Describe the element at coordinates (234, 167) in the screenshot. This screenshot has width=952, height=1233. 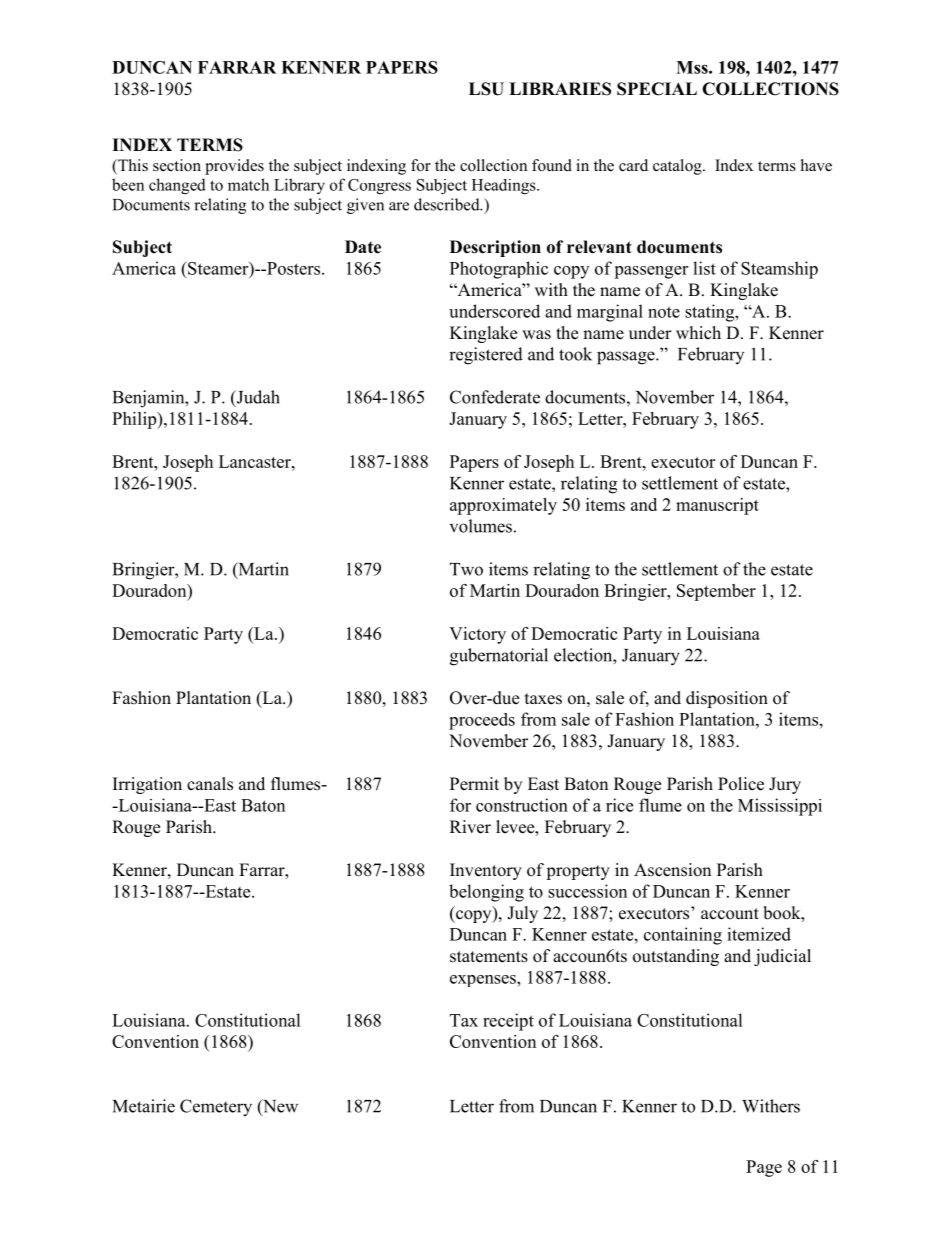
I see `provides` at that location.
